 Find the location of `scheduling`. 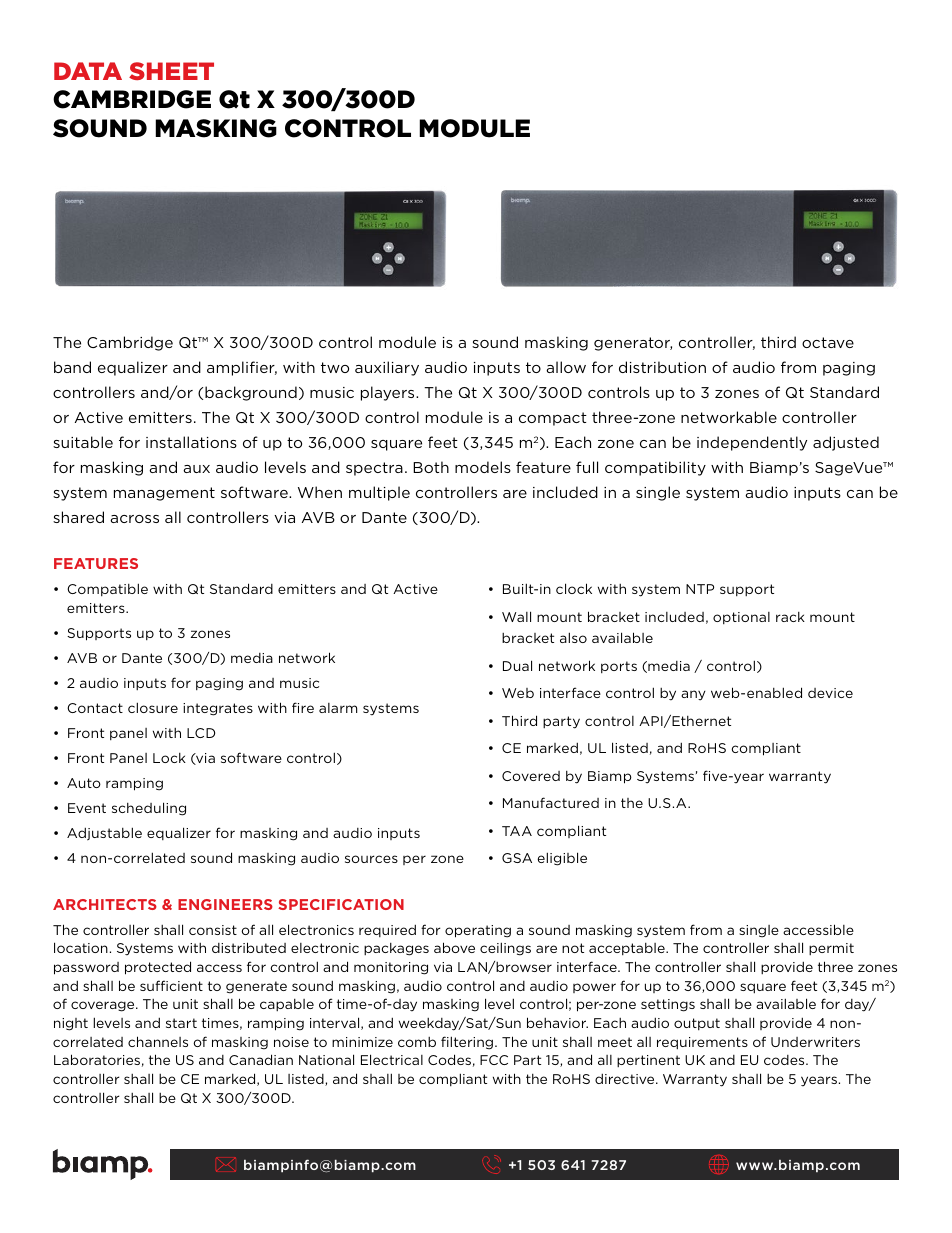

scheduling is located at coordinates (149, 809).
